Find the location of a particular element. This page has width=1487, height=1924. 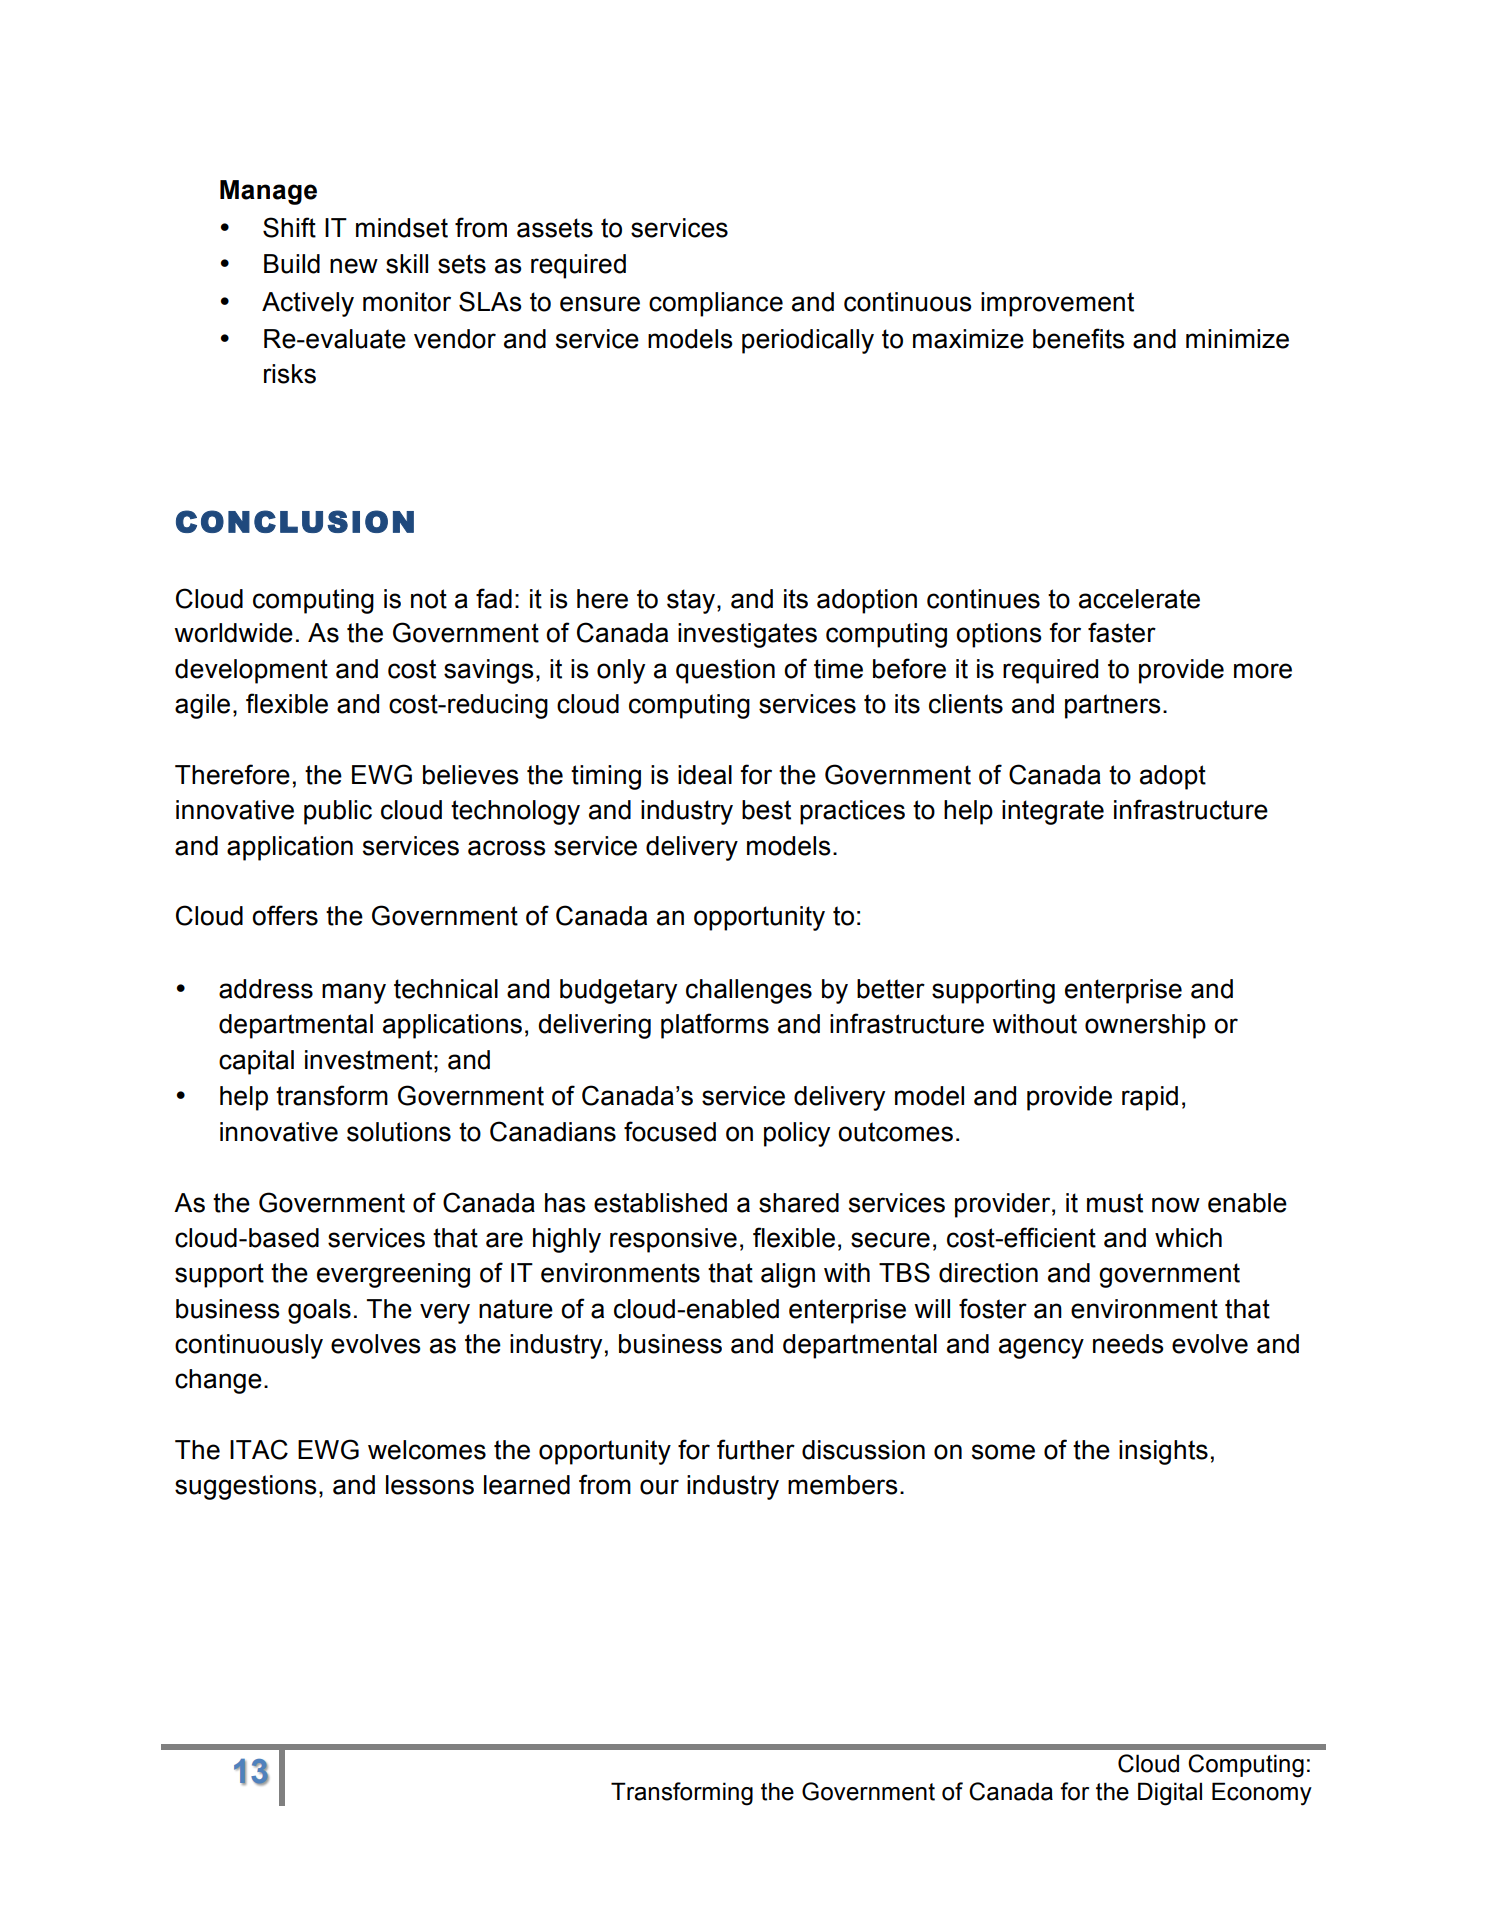

our is located at coordinates (659, 1487).
